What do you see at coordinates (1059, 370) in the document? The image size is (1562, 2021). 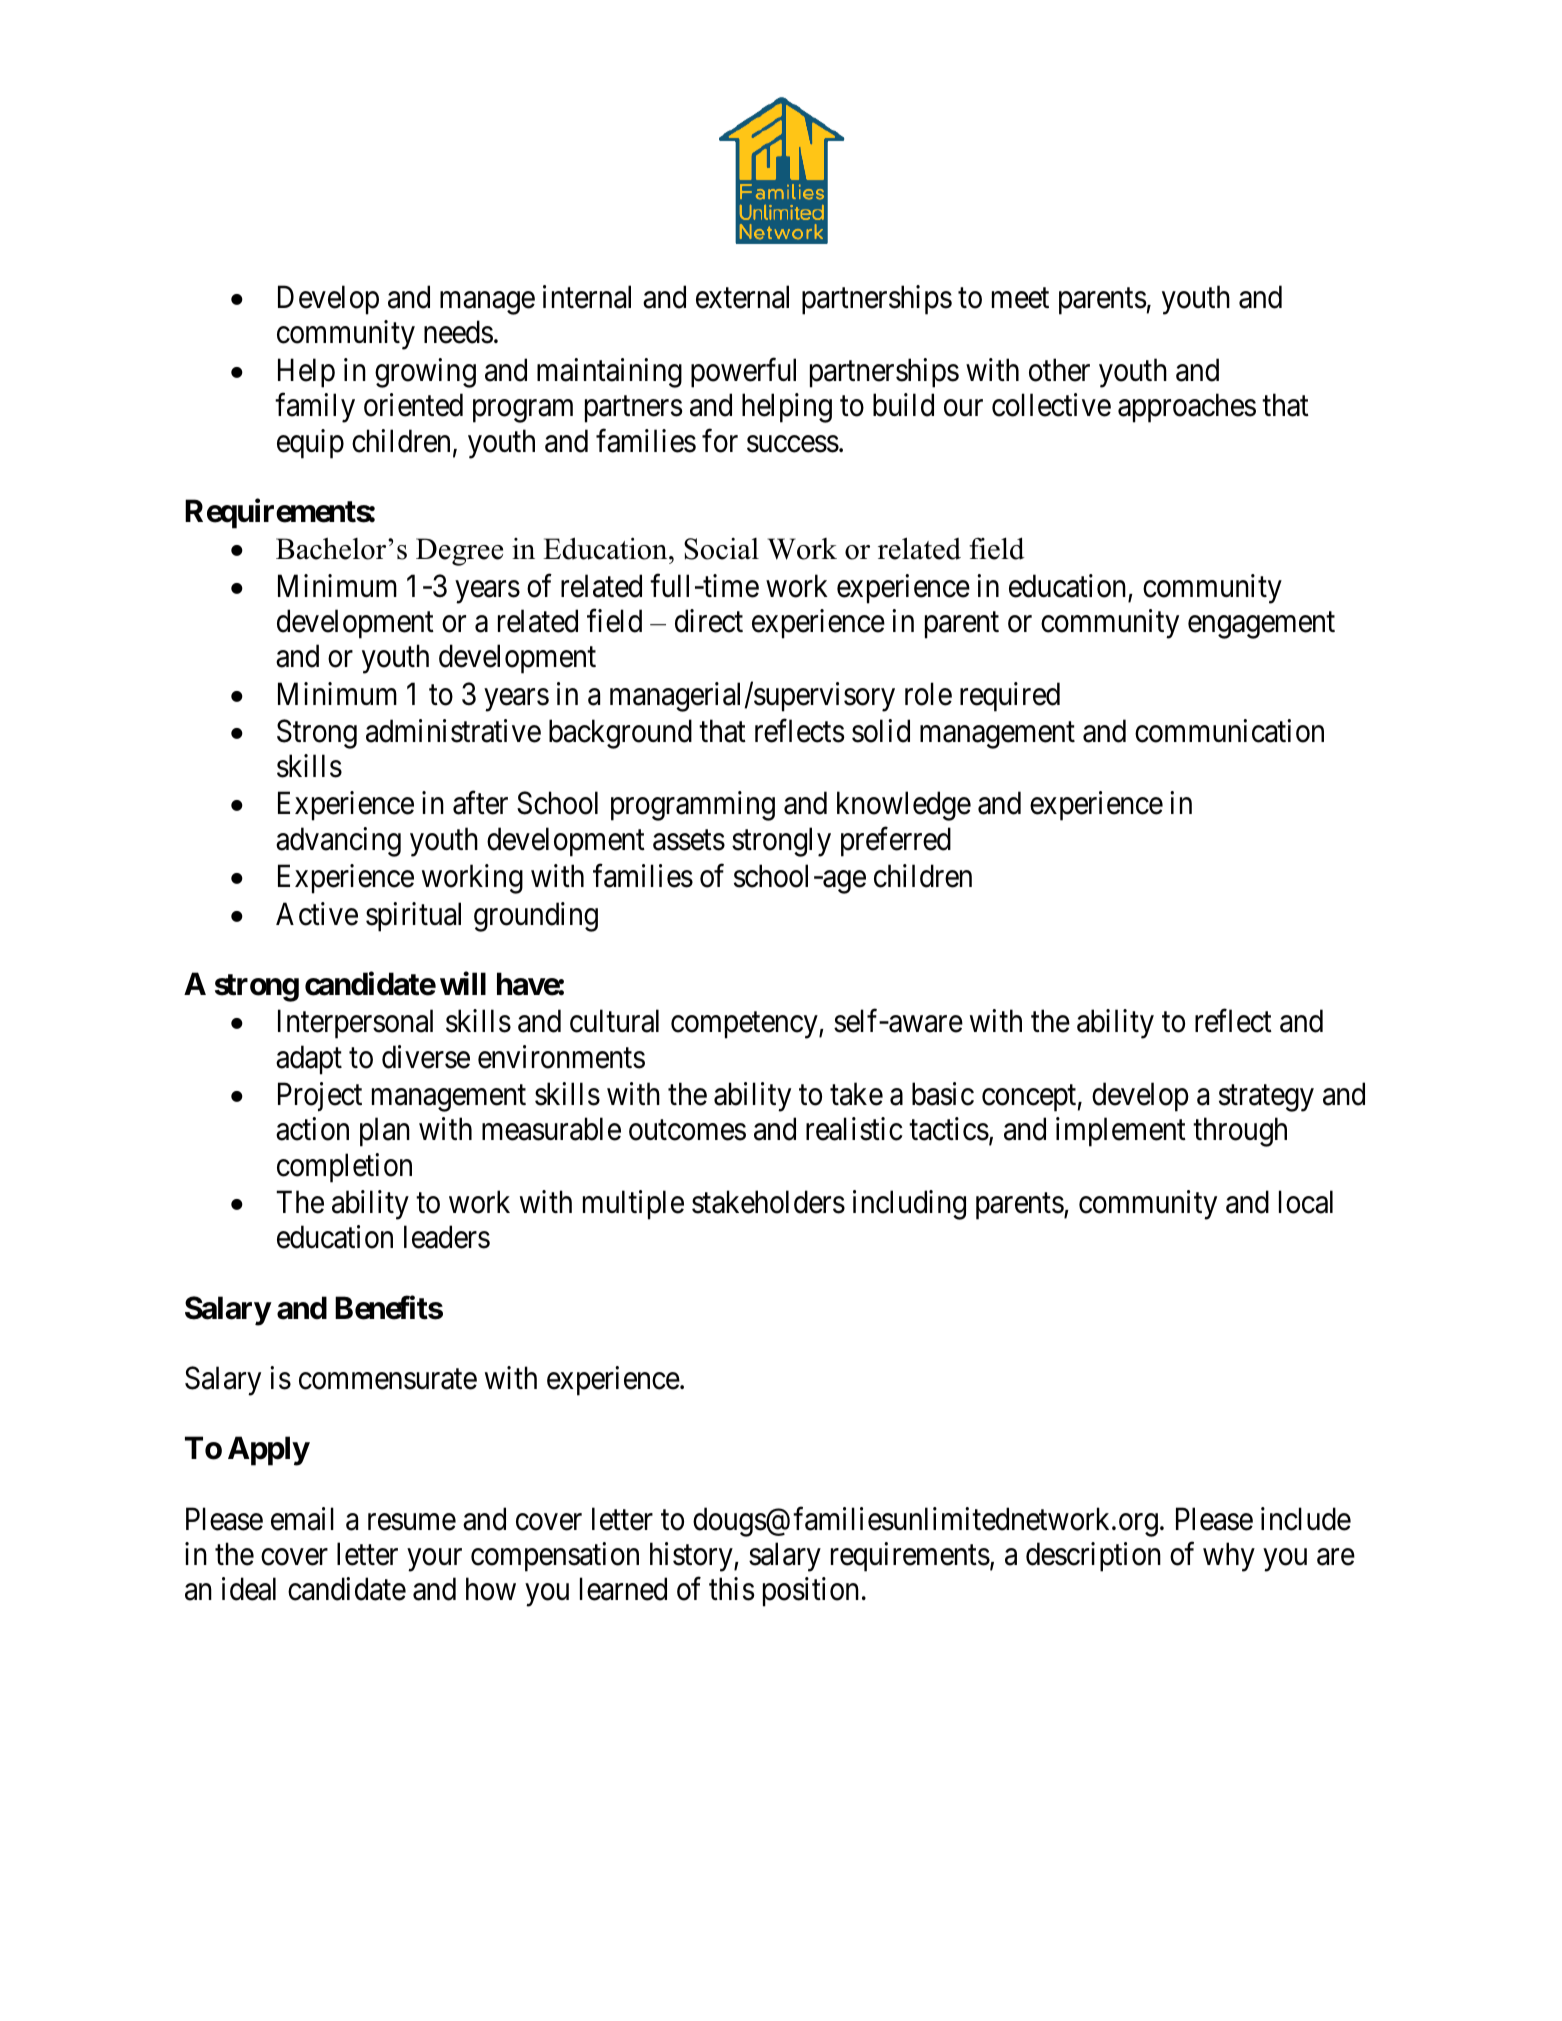 I see `other` at bounding box center [1059, 370].
